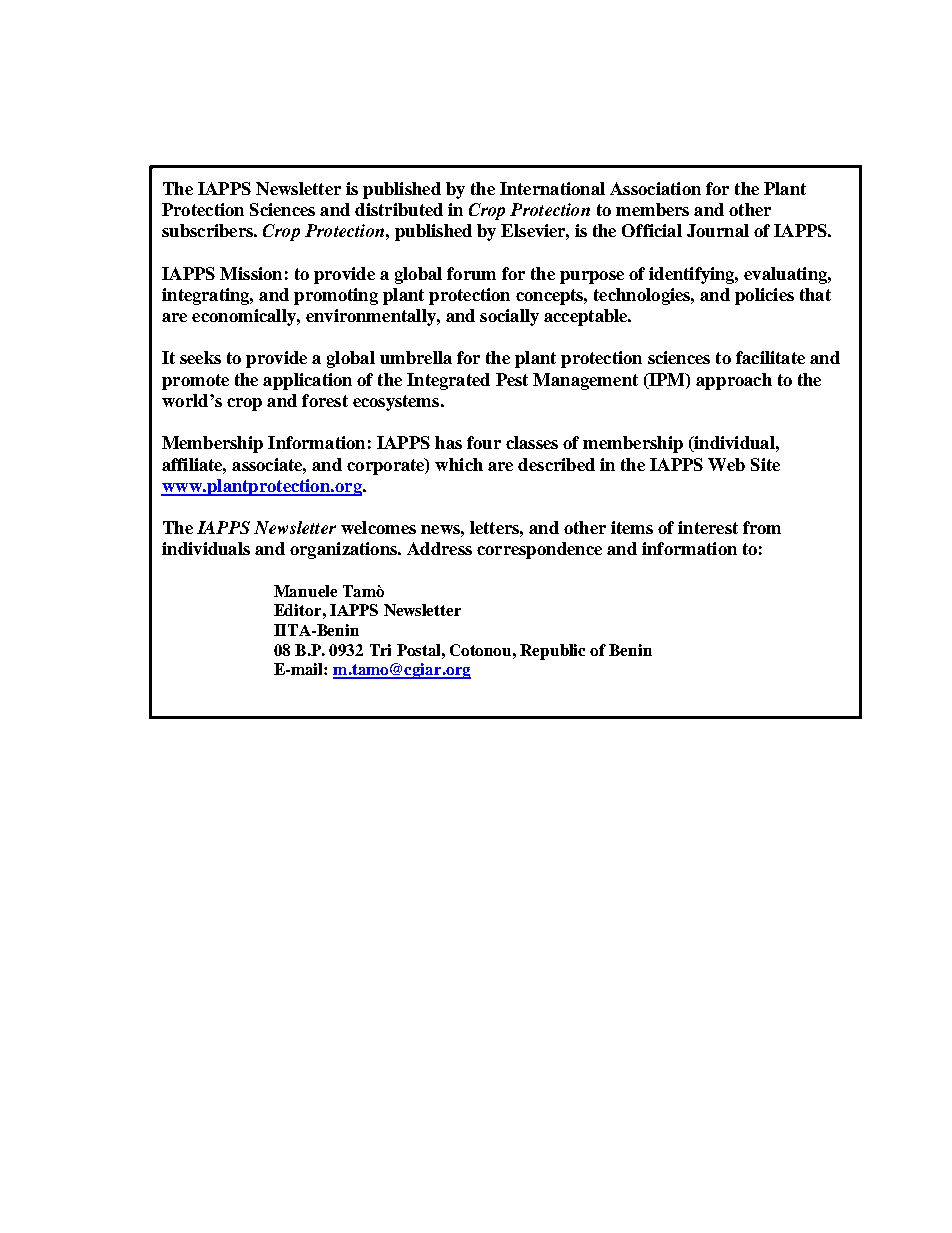 The width and height of the page is (952, 1233). I want to click on welcomes, so click(378, 527).
